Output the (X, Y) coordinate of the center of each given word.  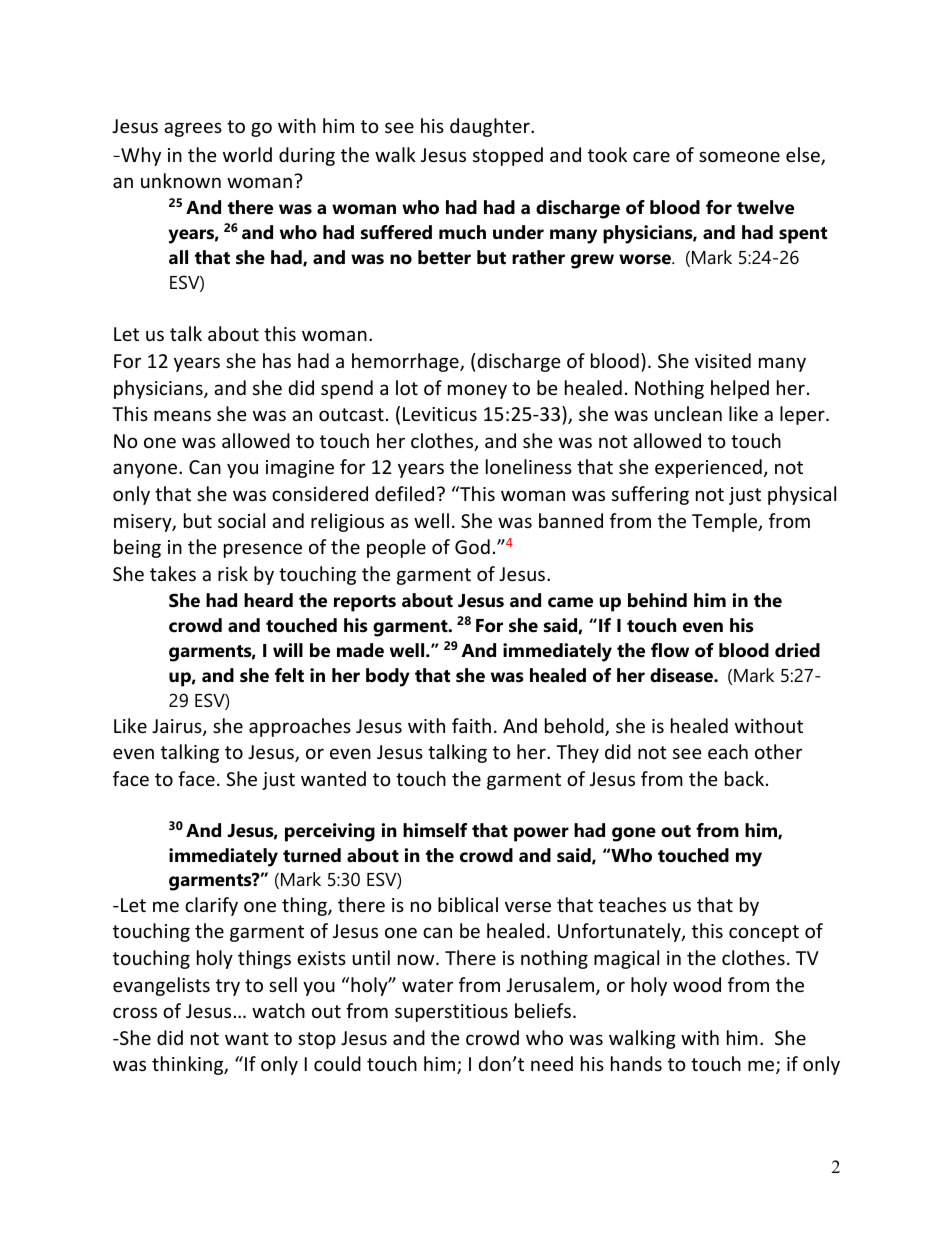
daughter (491, 127)
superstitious (451, 1013)
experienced (708, 468)
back (744, 778)
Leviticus (440, 414)
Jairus (178, 727)
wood (697, 984)
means (182, 415)
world (247, 154)
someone (739, 156)
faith (471, 725)
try (228, 987)
